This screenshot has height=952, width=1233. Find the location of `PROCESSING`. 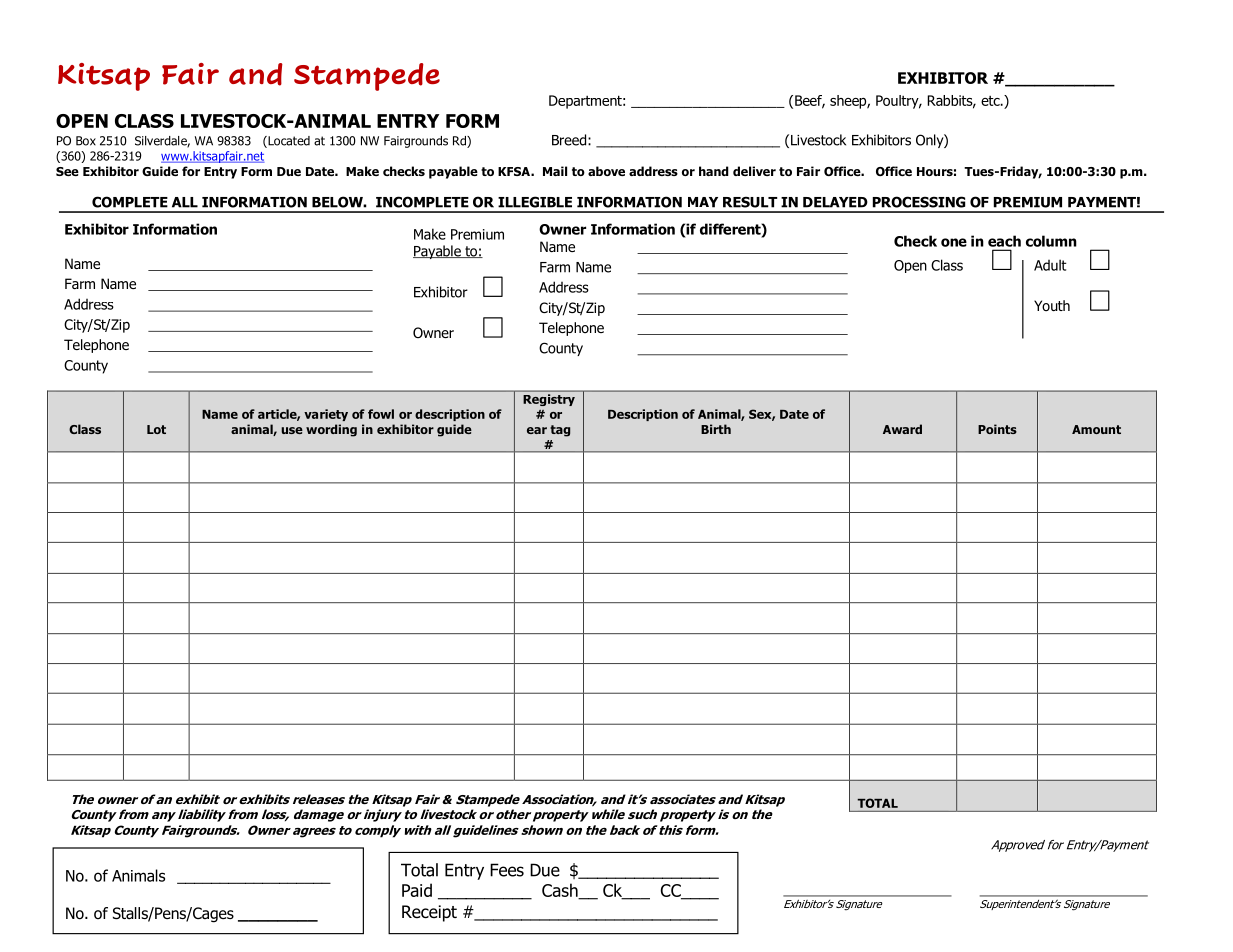

PROCESSING is located at coordinates (919, 202).
